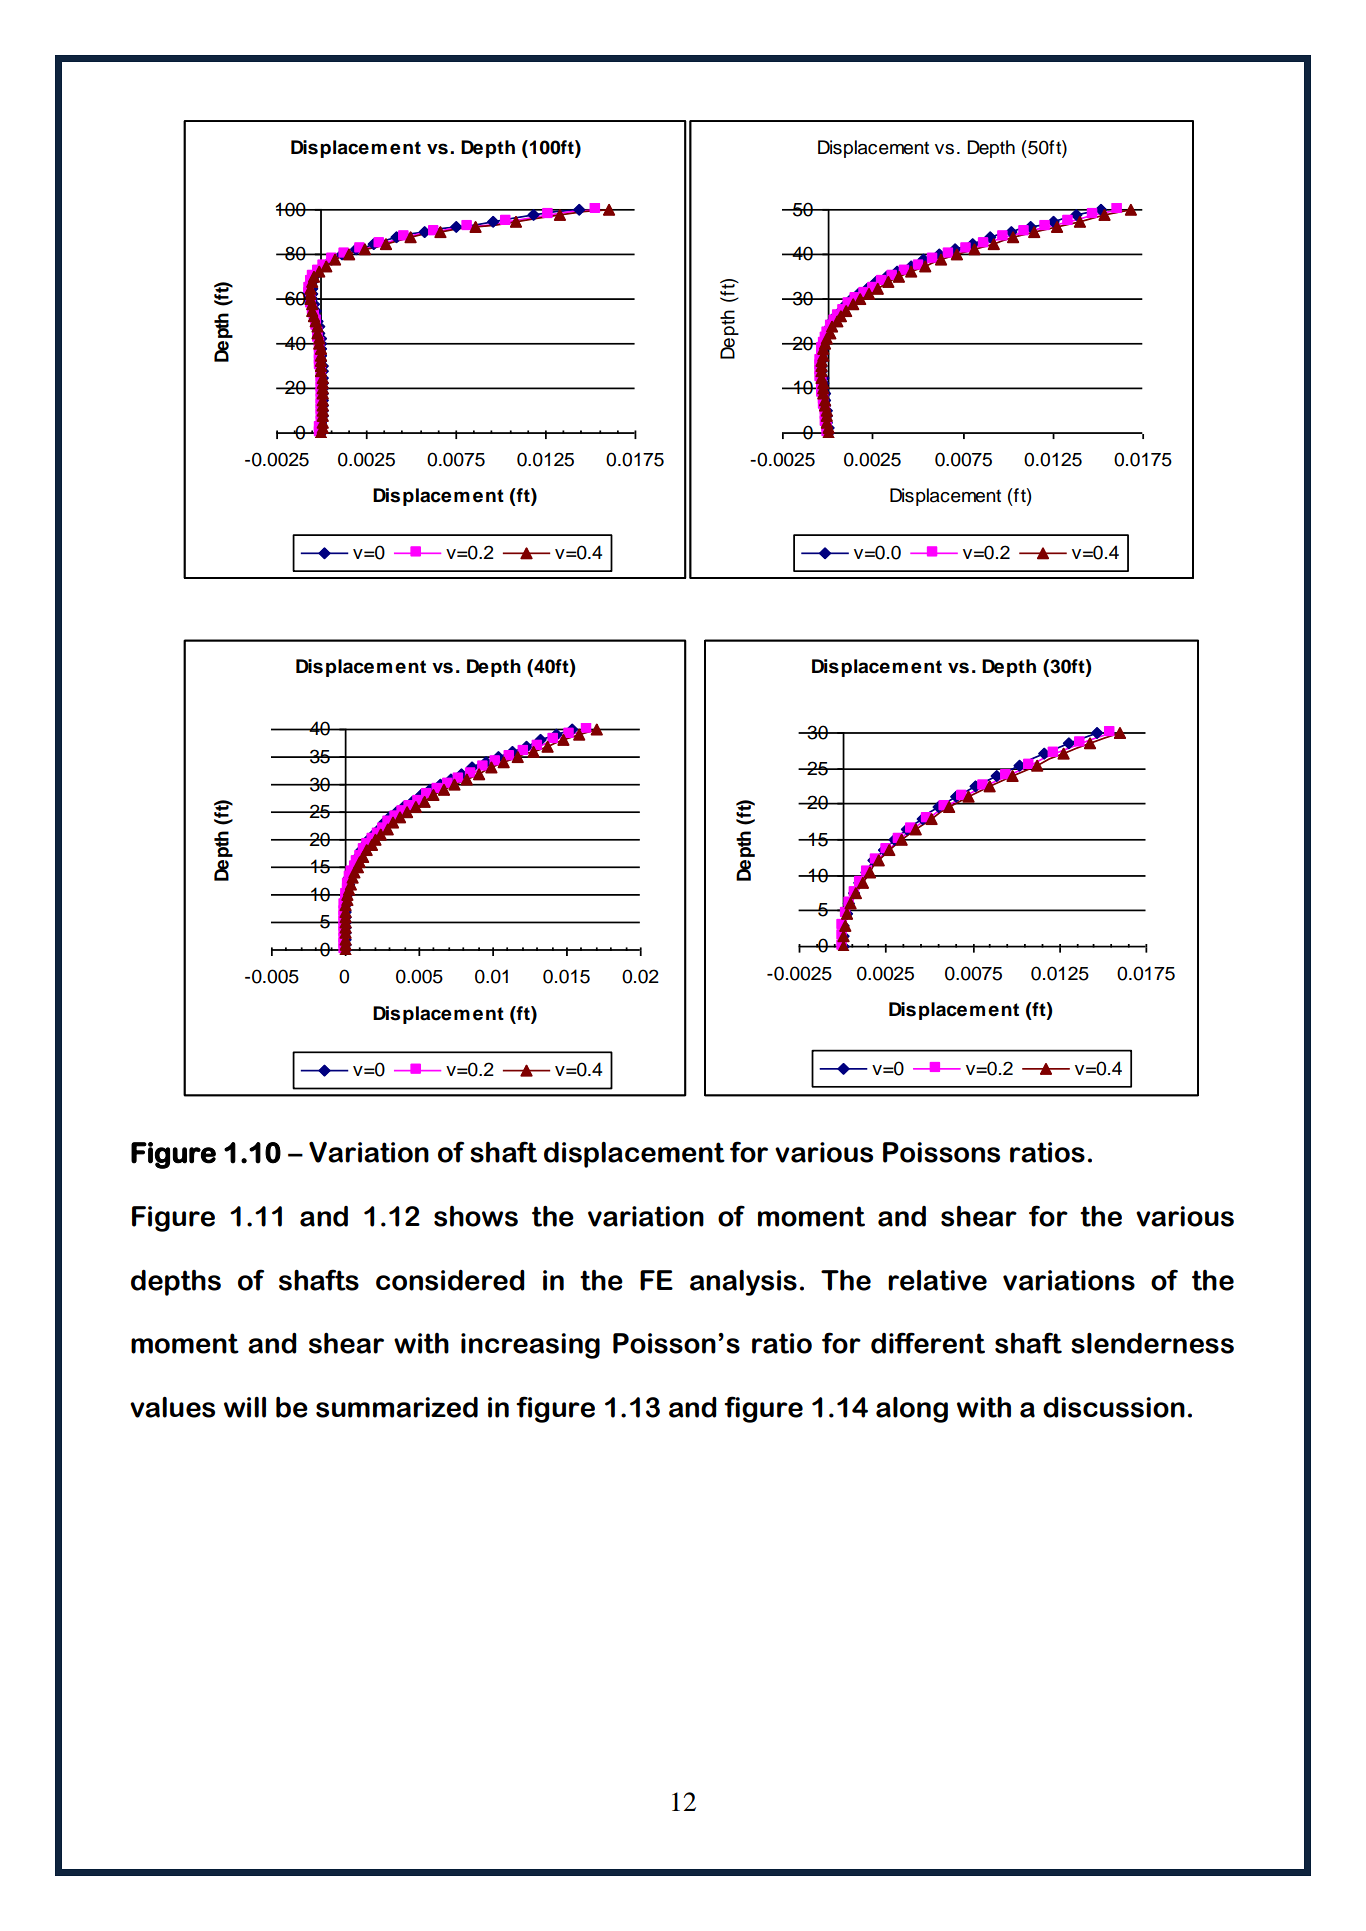 This page has width=1366, height=1931. I want to click on different, so click(928, 1343).
